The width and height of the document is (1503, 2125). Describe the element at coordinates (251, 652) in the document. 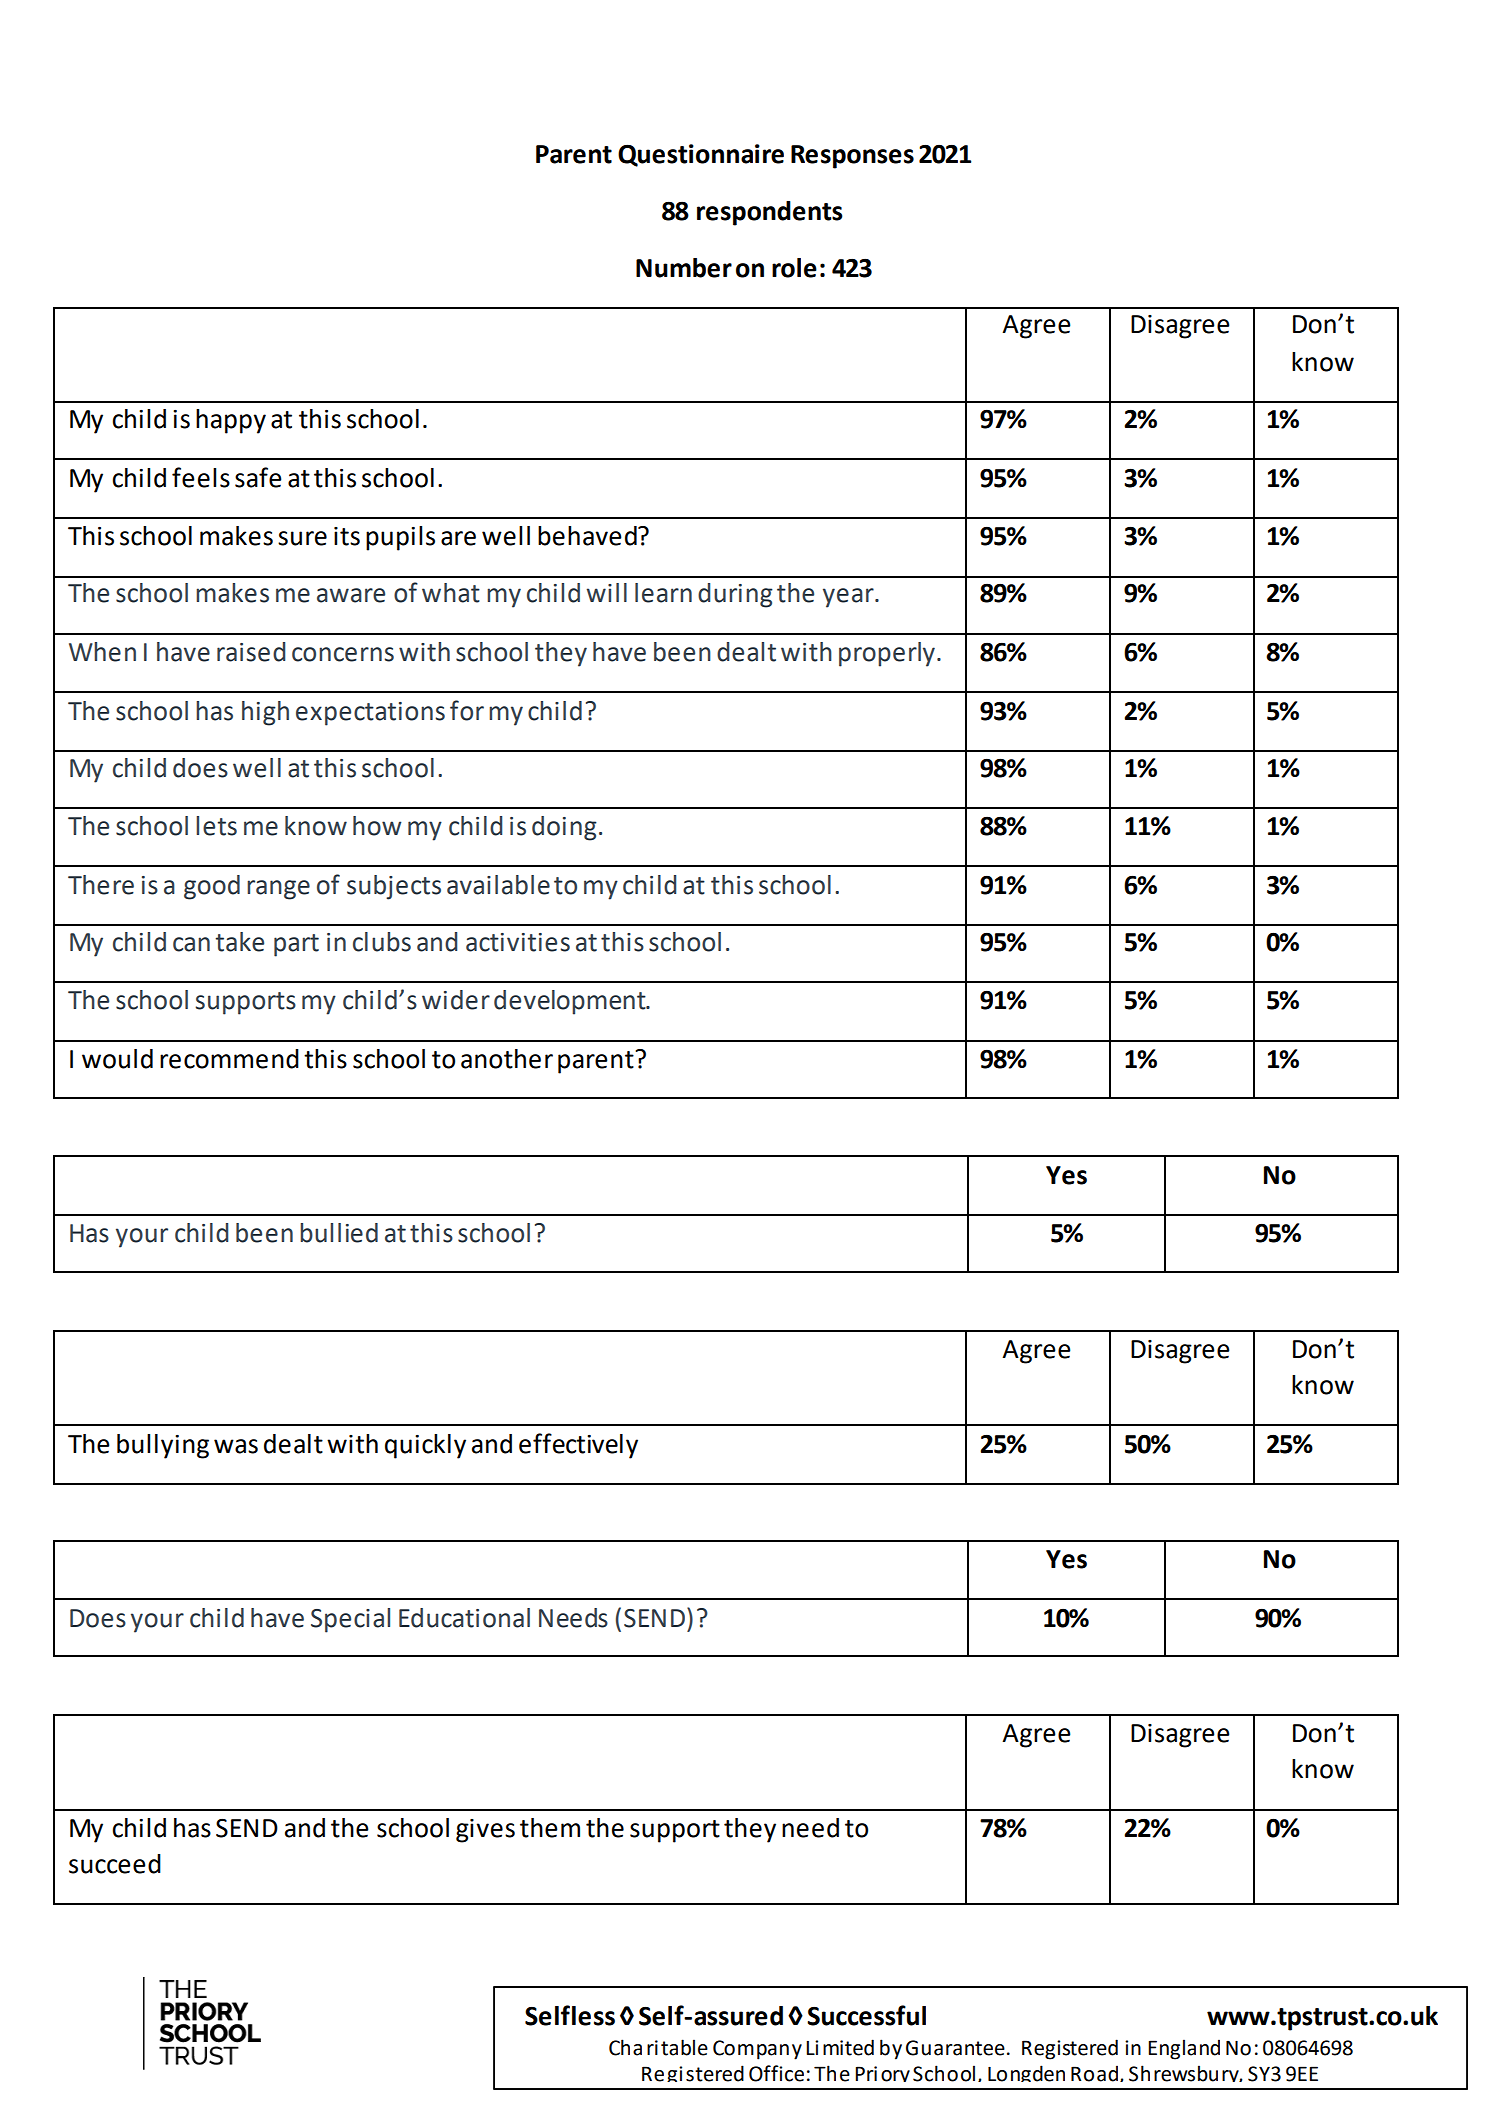

I see `raised` at that location.
